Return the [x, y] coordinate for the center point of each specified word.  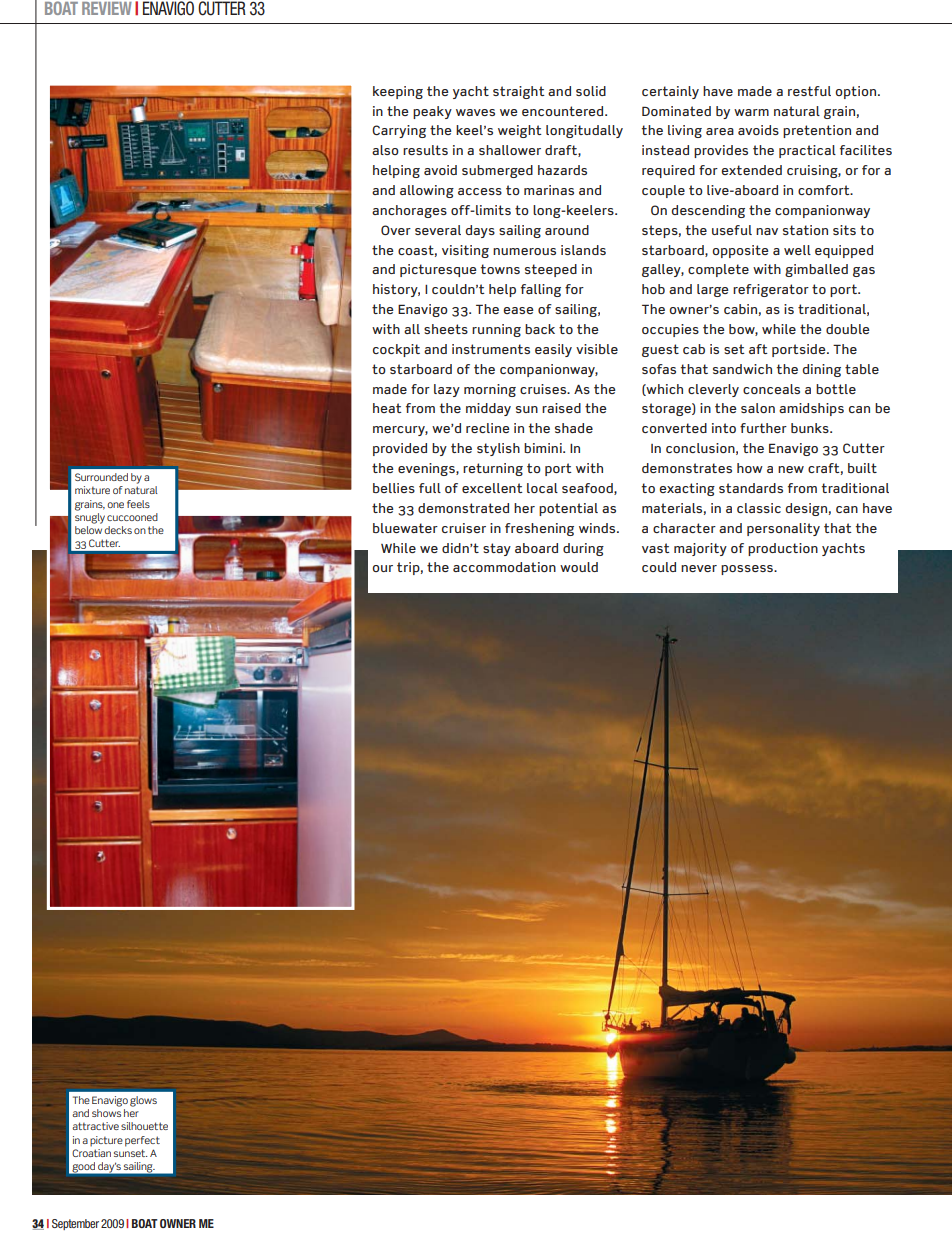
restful [809, 91]
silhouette [144, 1126]
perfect [142, 1141]
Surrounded [101, 477]
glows [143, 1101]
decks [118, 530]
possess [748, 570]
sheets [446, 329]
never [699, 568]
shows [106, 1113]
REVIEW [107, 8]
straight [519, 92]
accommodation [504, 567]
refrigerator [771, 290]
